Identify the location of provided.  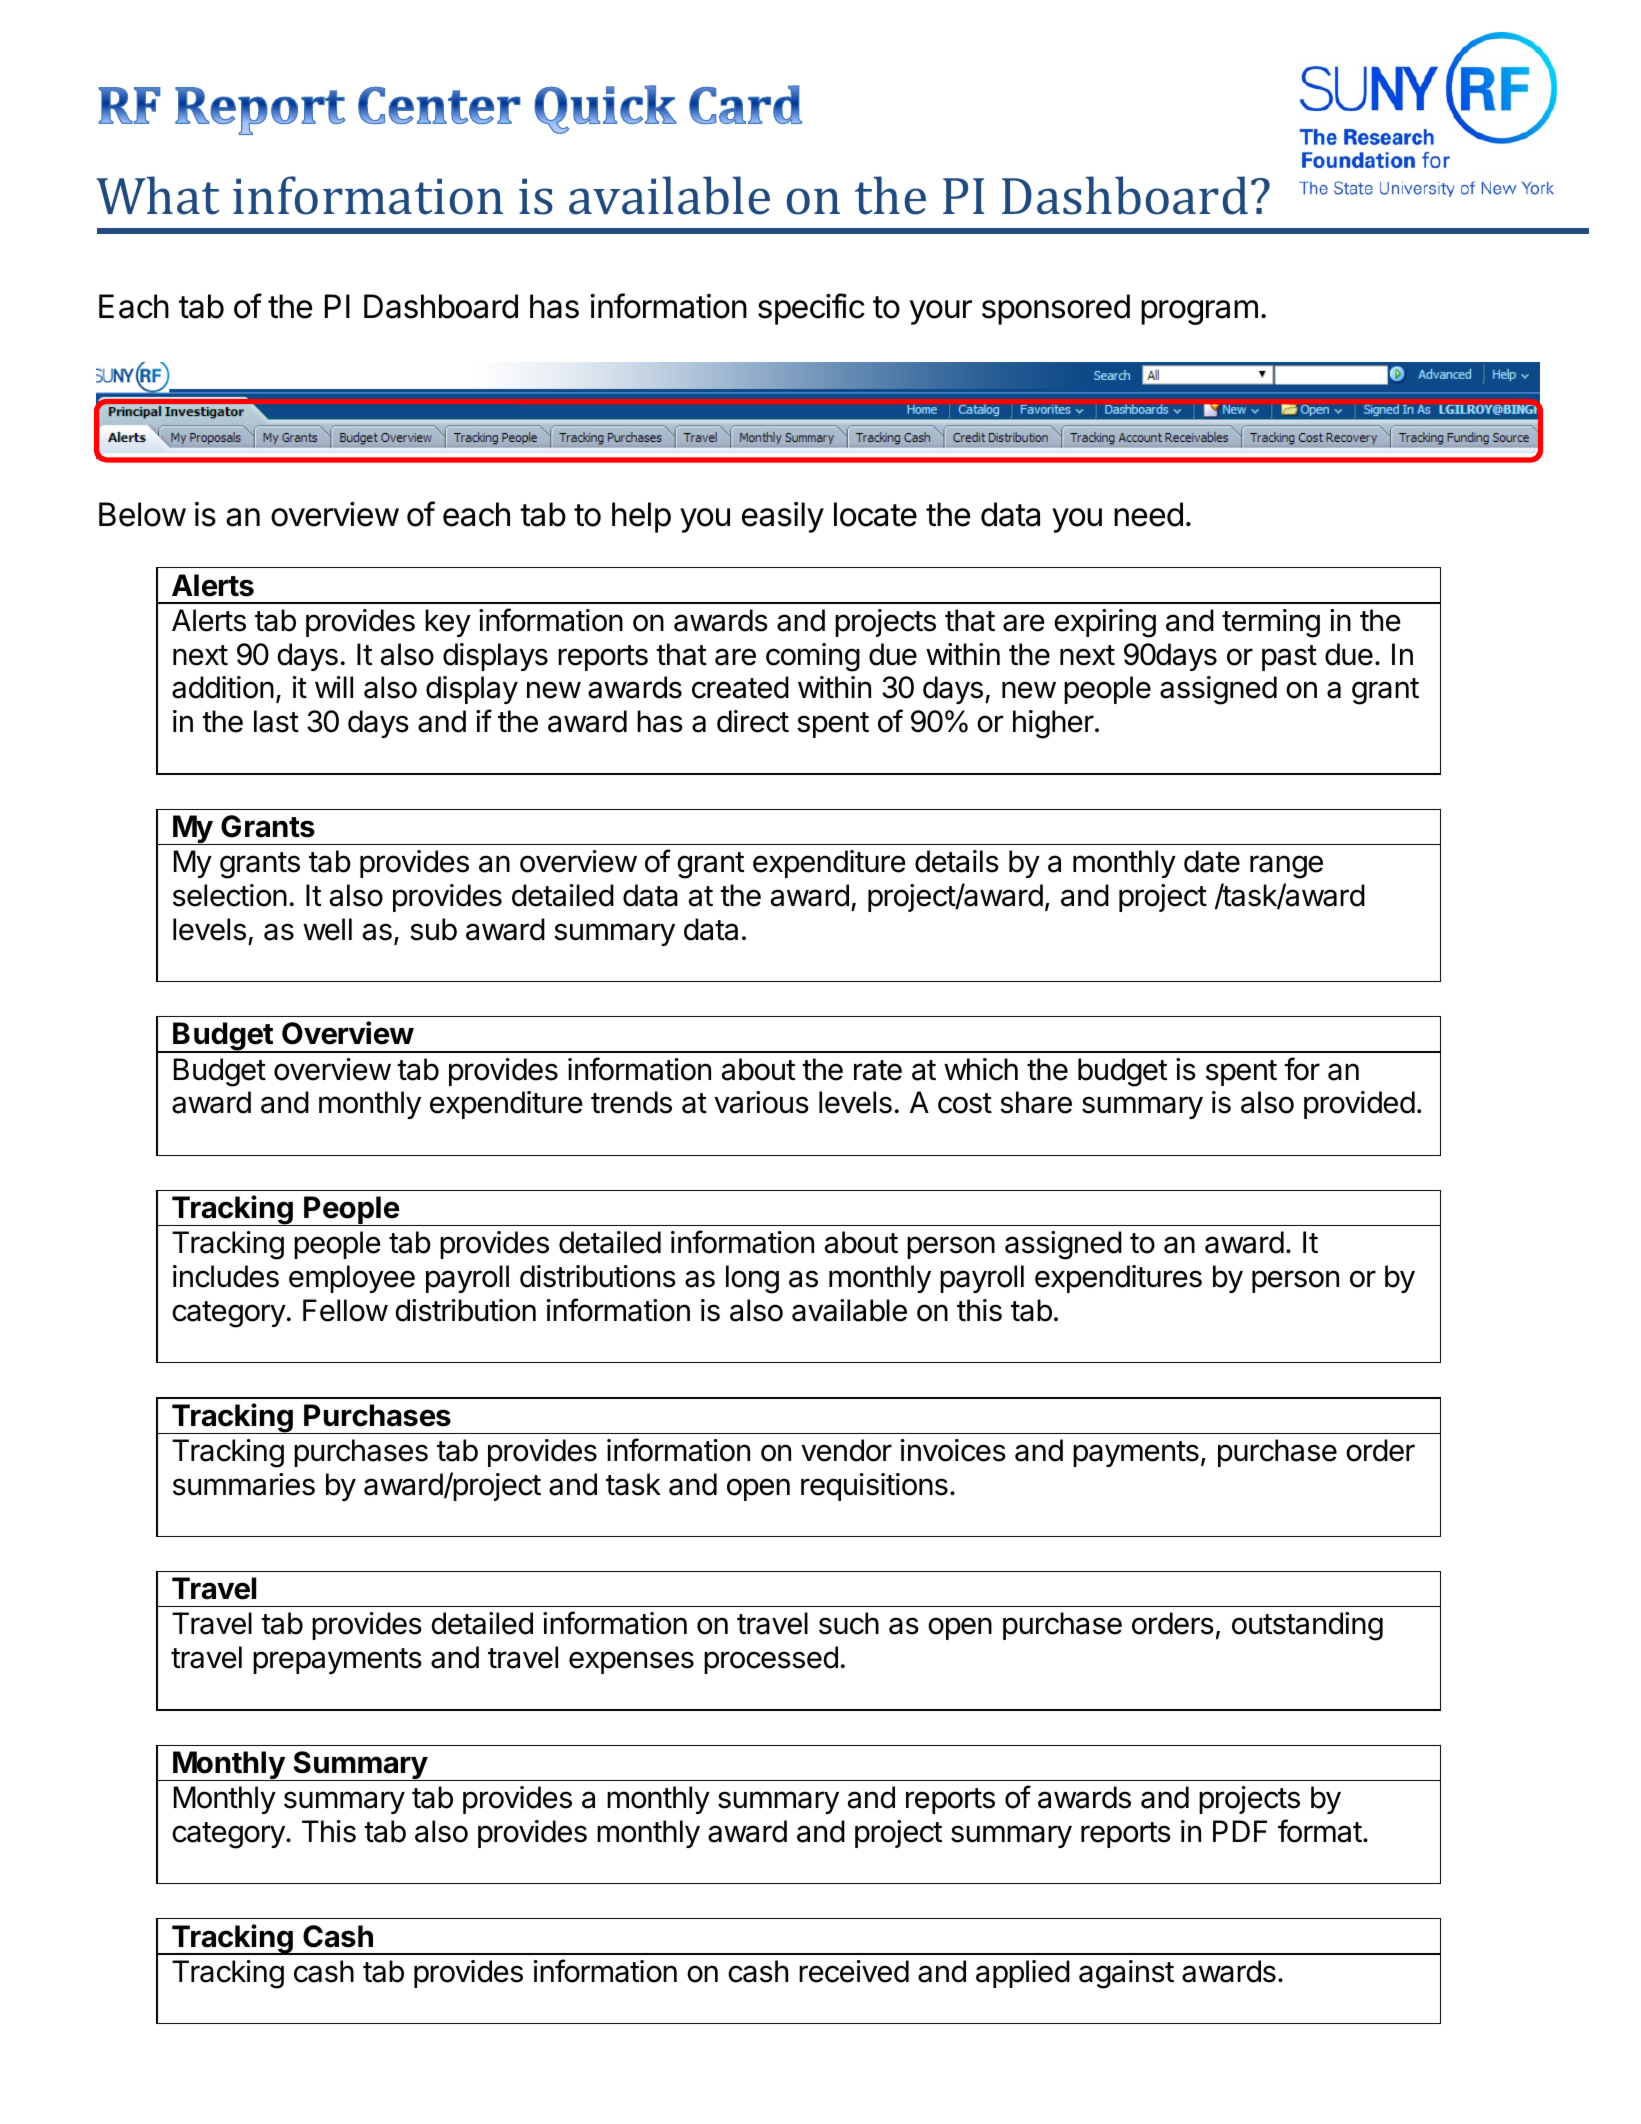
(1359, 1105).
